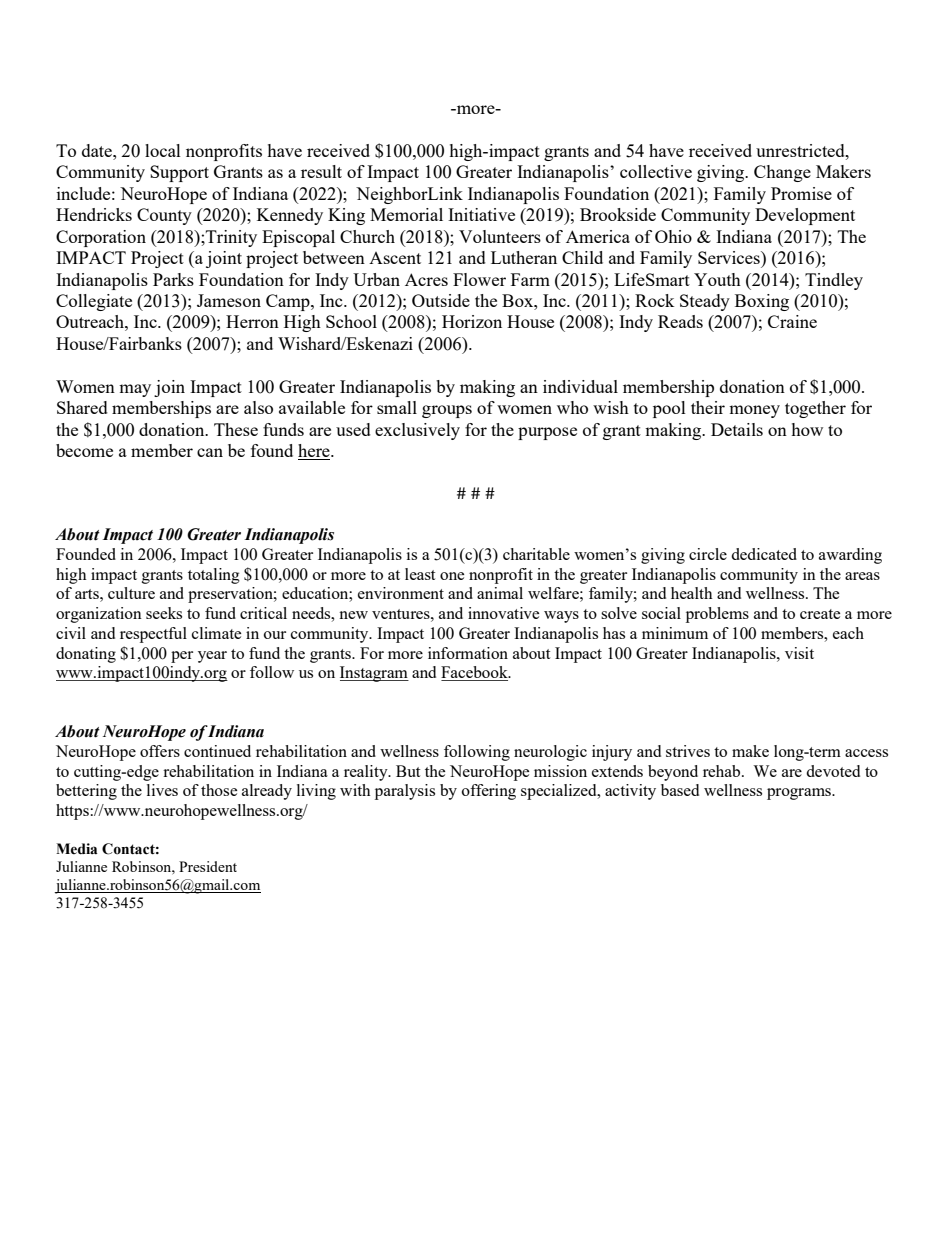  I want to click on President, so click(208, 866).
